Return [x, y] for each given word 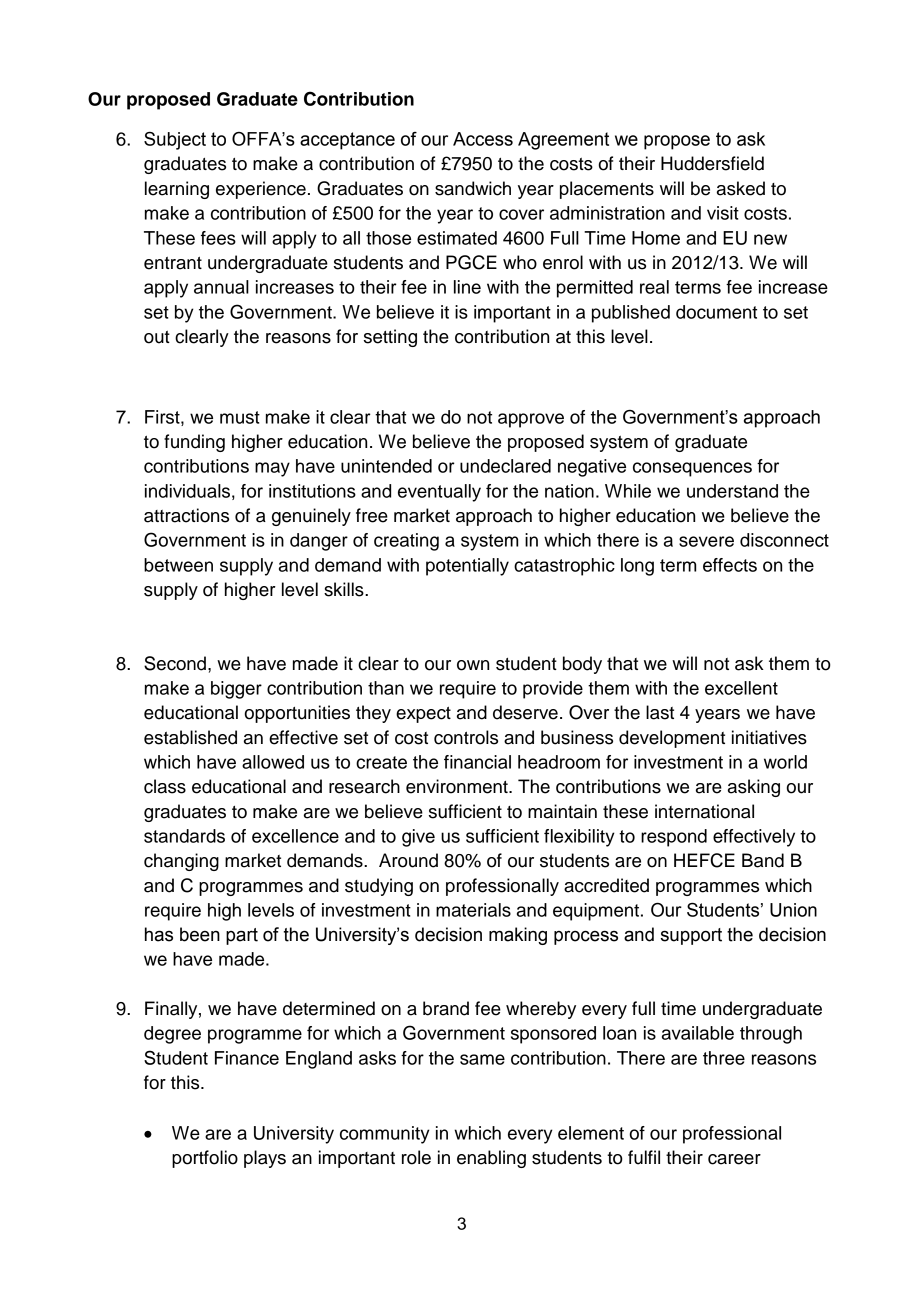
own [473, 665]
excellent [741, 688]
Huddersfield [712, 163]
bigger [236, 690]
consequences [692, 469]
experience [261, 190]
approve [531, 420]
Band [763, 860]
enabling [491, 1159]
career [734, 1159]
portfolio [205, 1159]
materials [473, 910]
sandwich [473, 188]
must [240, 417]
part [242, 936]
